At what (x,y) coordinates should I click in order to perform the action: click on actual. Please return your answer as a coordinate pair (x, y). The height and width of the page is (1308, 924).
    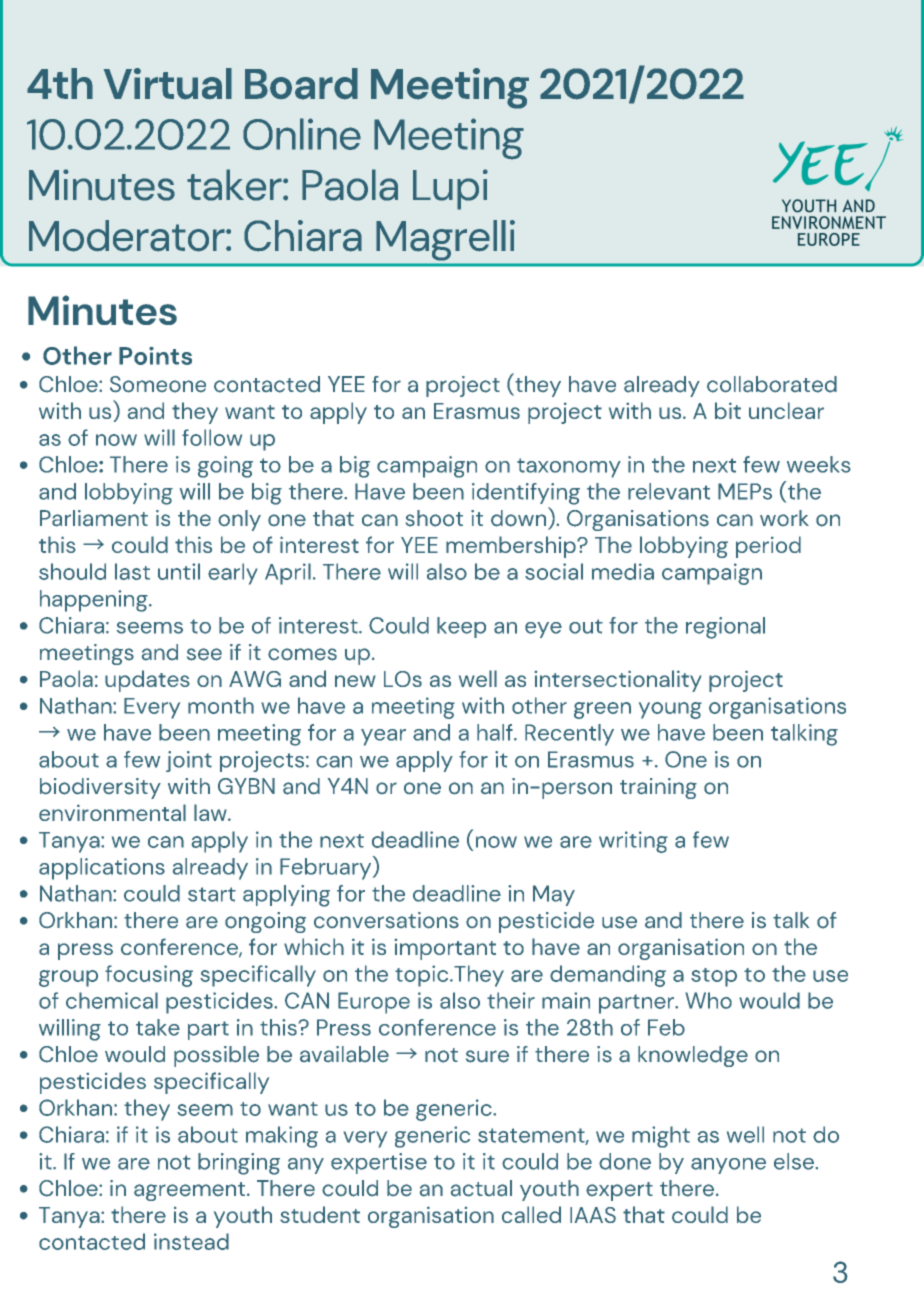
    Looking at the image, I should click on (481, 1188).
